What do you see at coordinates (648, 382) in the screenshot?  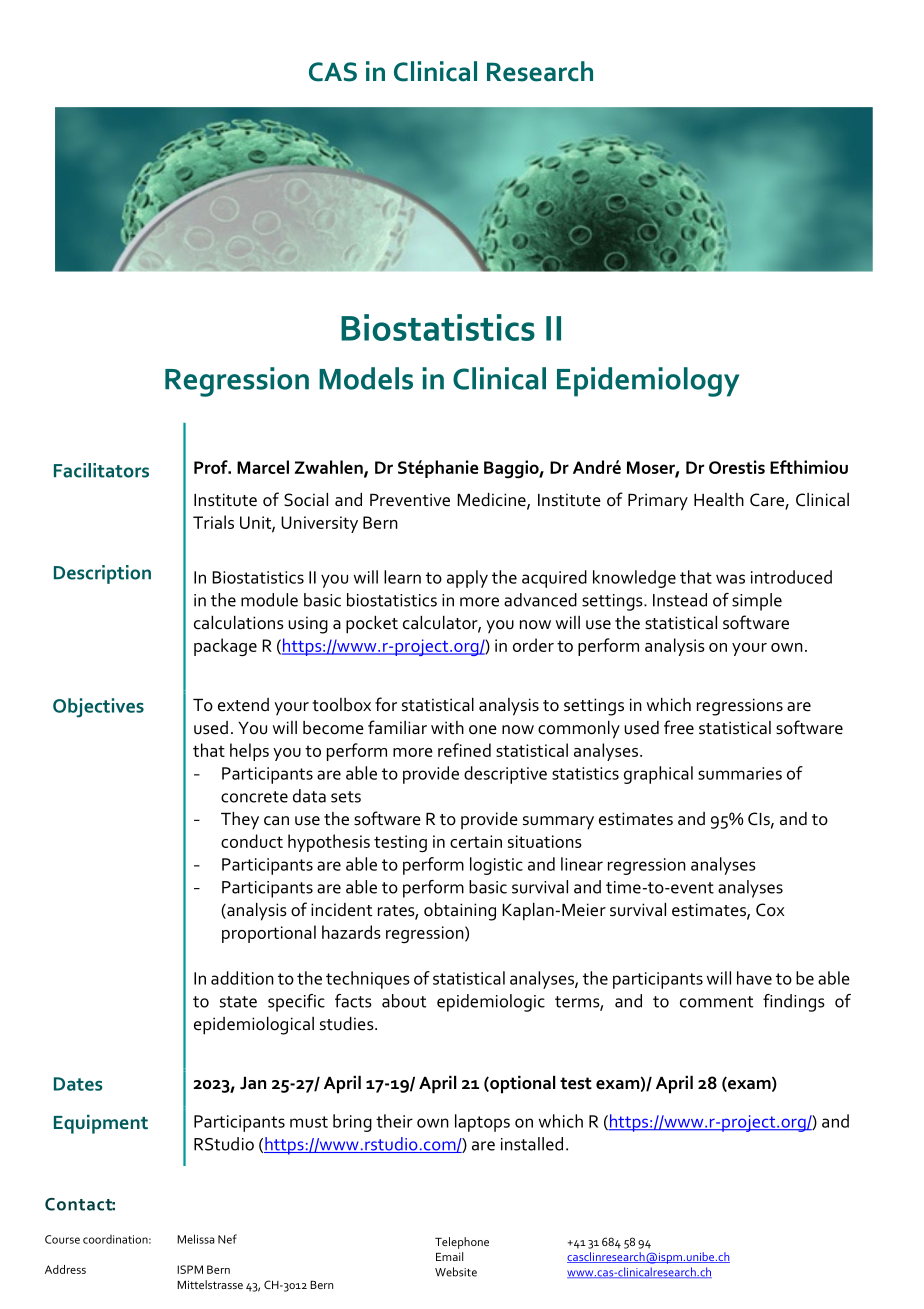 I see `Epidemiology` at bounding box center [648, 382].
